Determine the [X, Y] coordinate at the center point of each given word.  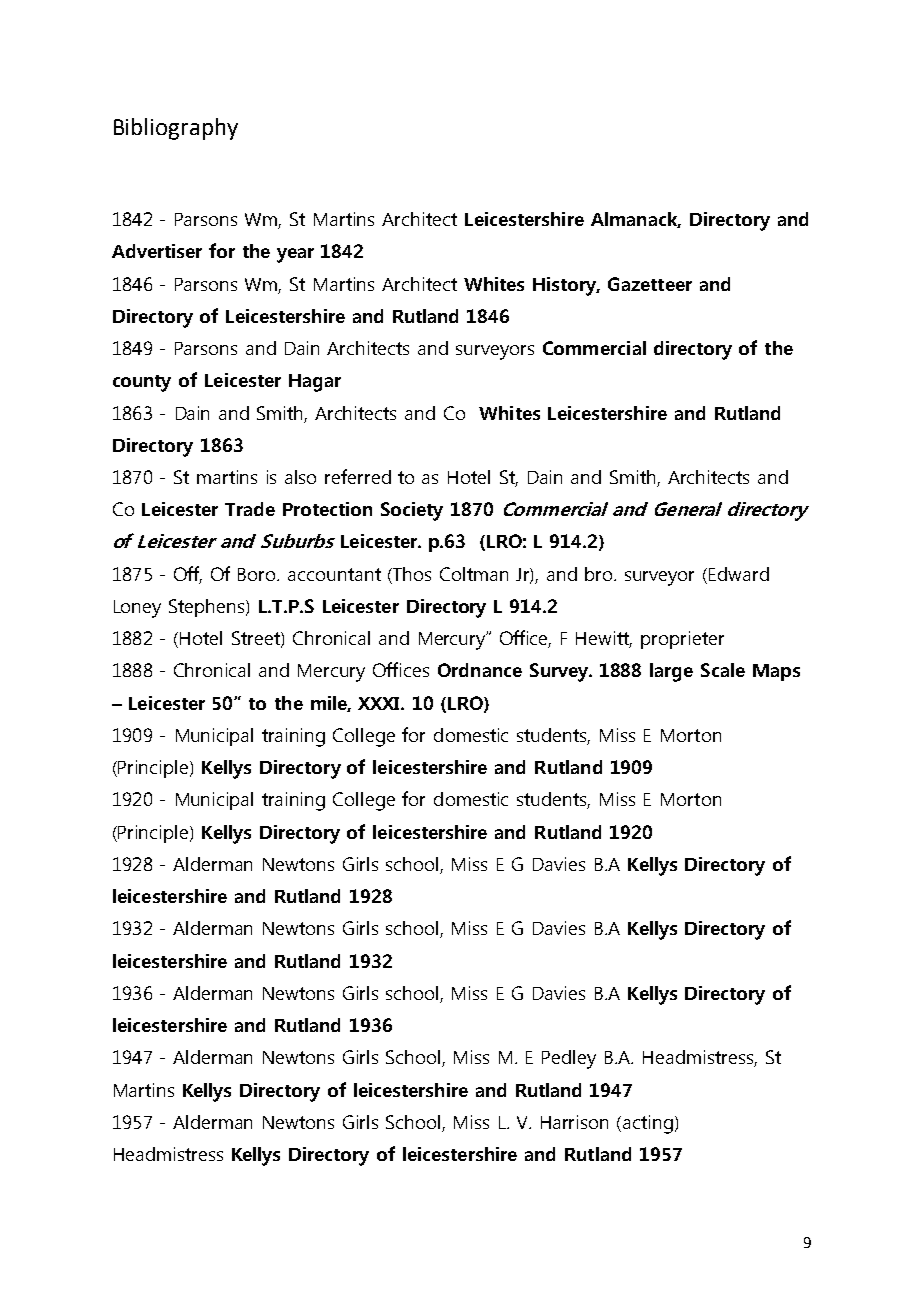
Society [412, 511]
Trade [250, 509]
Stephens [208, 608]
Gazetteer [650, 284]
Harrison [574, 1122]
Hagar [315, 383]
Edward [739, 574]
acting [648, 1124]
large [671, 672]
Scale [723, 670]
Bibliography [176, 129]
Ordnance [480, 670]
